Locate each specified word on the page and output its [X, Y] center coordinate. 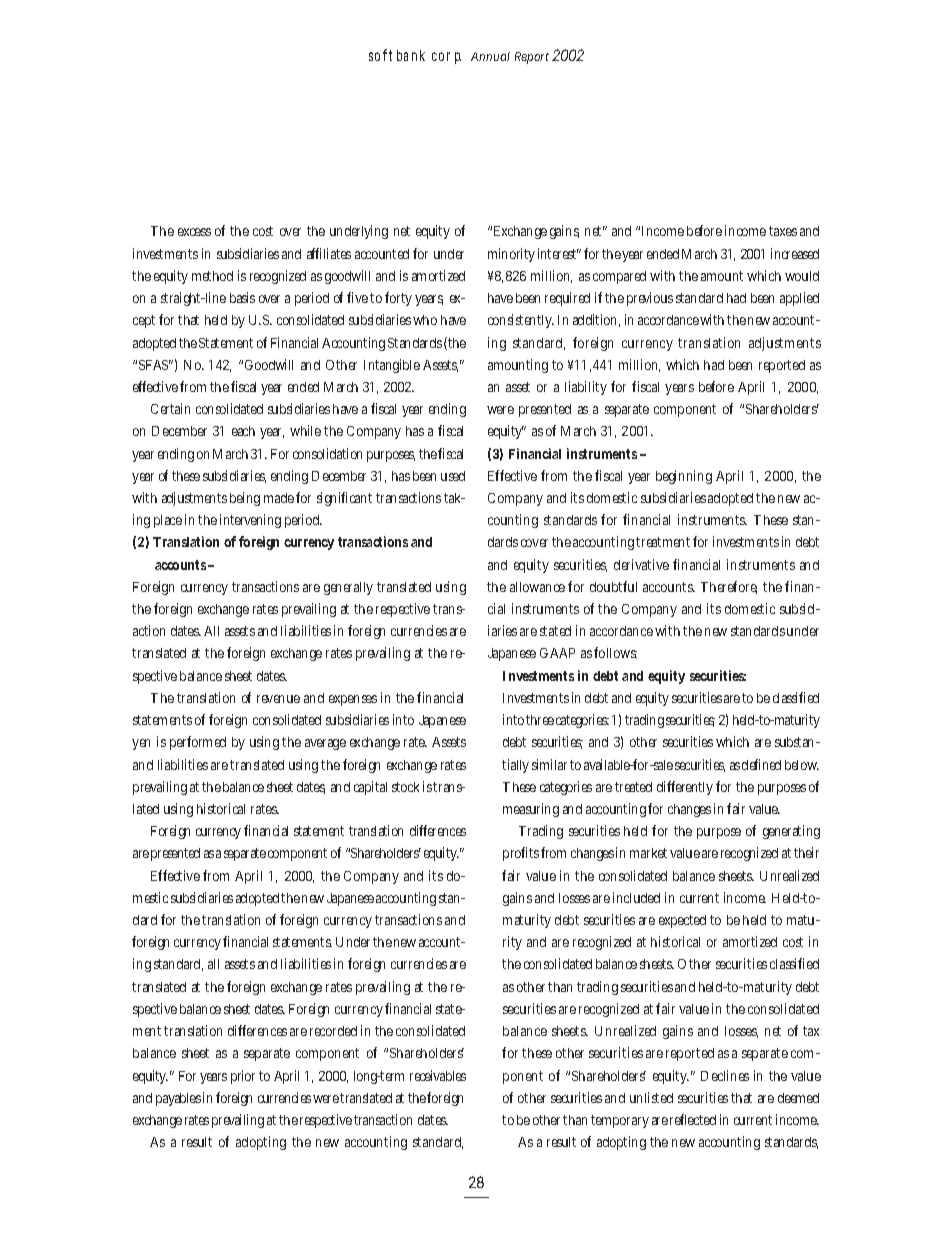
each [243, 431]
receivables [438, 1075]
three [540, 720]
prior [245, 1077]
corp [446, 58]
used [453, 476]
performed [198, 743]
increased [795, 253]
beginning [684, 477]
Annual [490, 56]
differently [685, 788]
